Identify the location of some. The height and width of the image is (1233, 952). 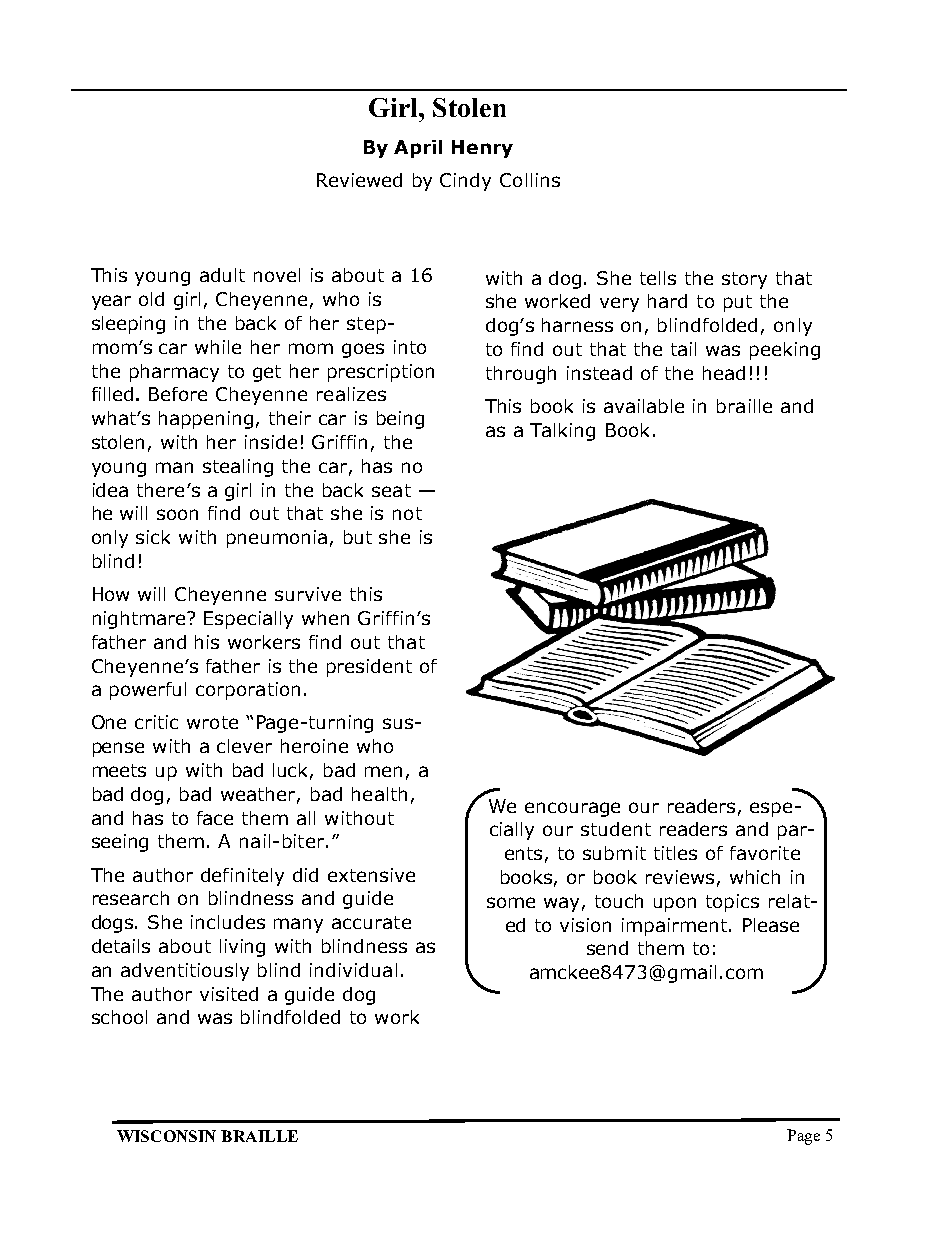
(511, 902).
